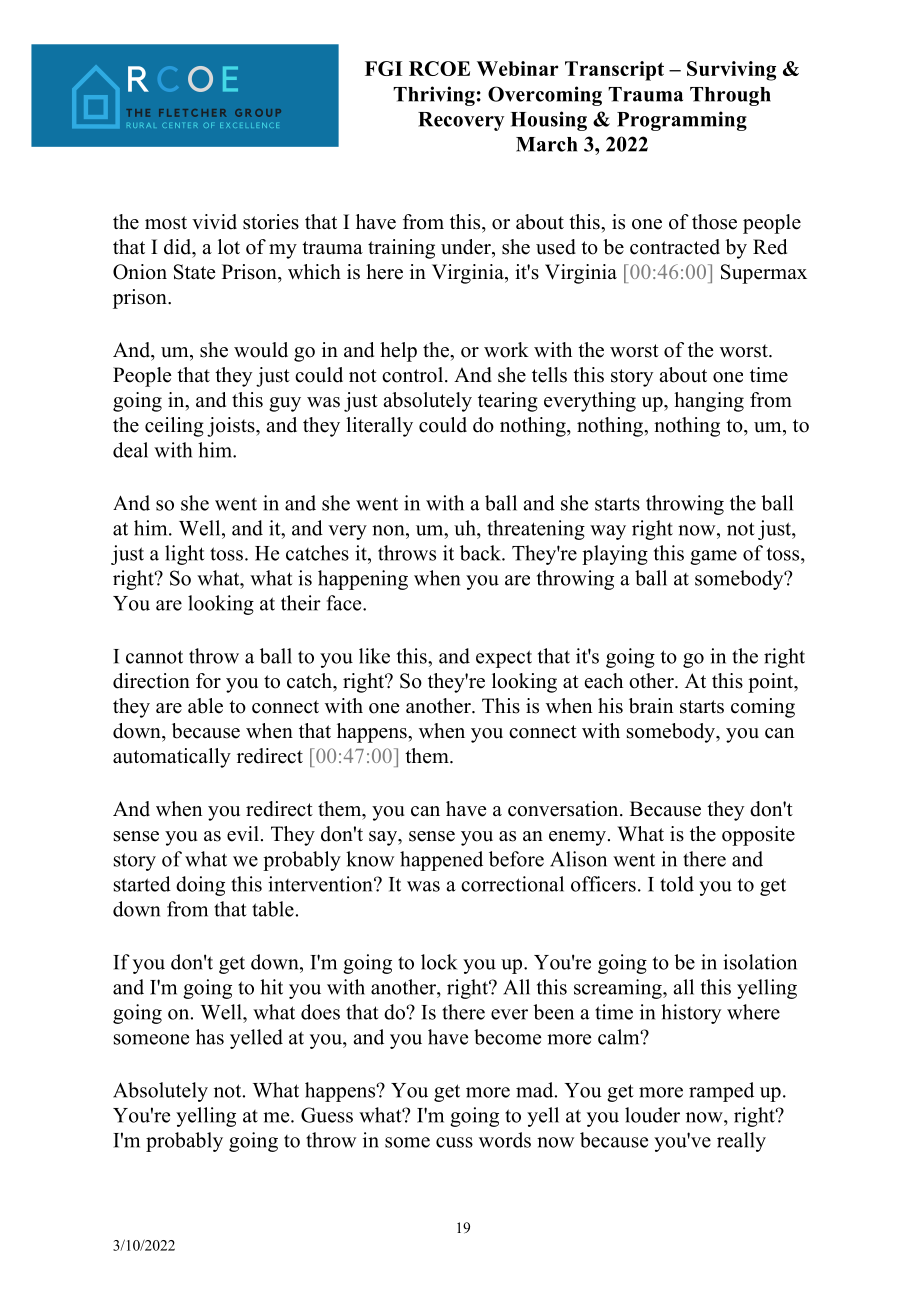 Image resolution: width=924 pixels, height=1308 pixels. Describe the element at coordinates (709, 402) in the page. I see `hanging` at that location.
